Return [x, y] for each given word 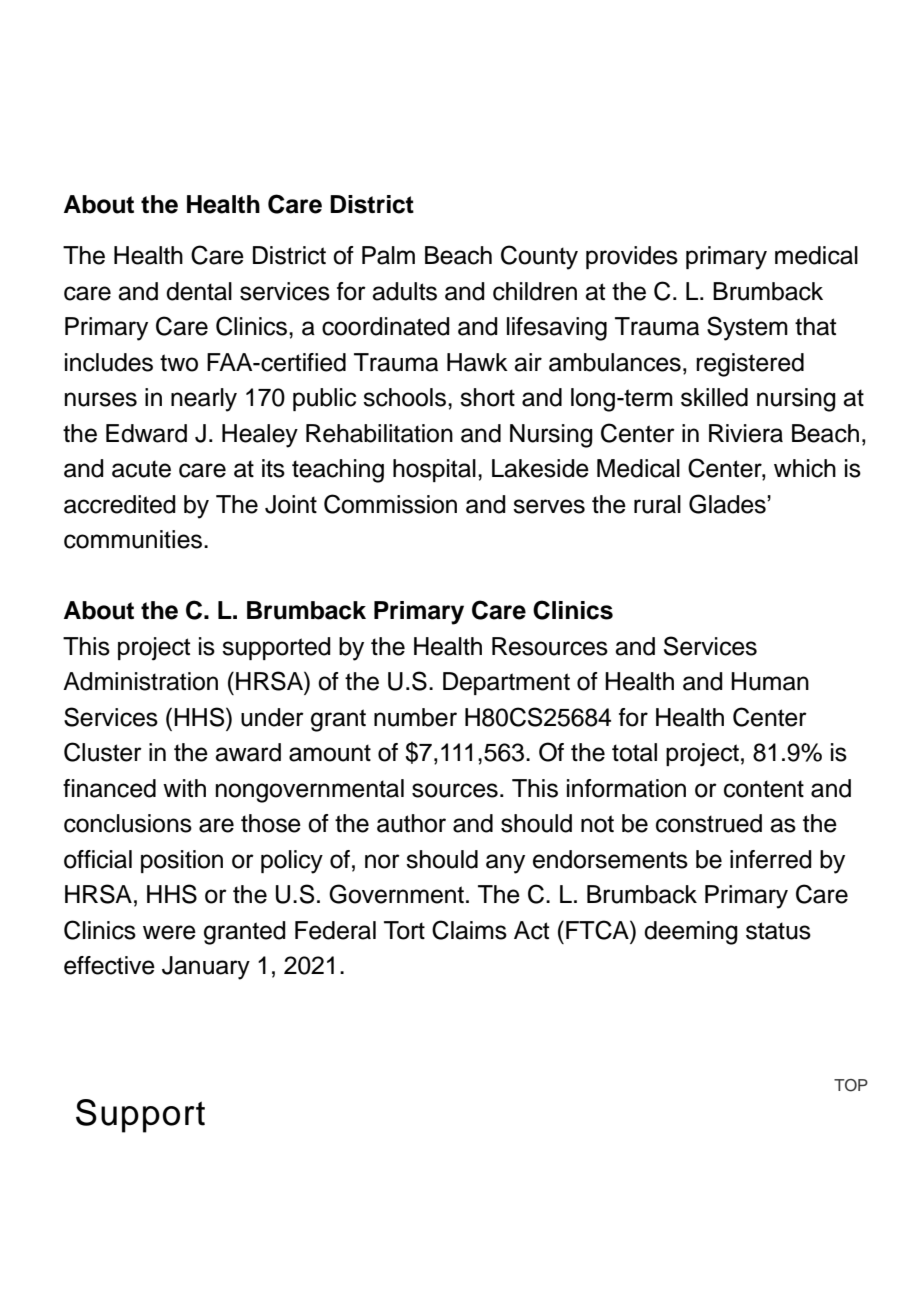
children [535, 291]
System [747, 328]
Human [770, 681]
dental [199, 291]
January [206, 968]
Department [506, 683]
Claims [469, 930]
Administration [140, 681]
